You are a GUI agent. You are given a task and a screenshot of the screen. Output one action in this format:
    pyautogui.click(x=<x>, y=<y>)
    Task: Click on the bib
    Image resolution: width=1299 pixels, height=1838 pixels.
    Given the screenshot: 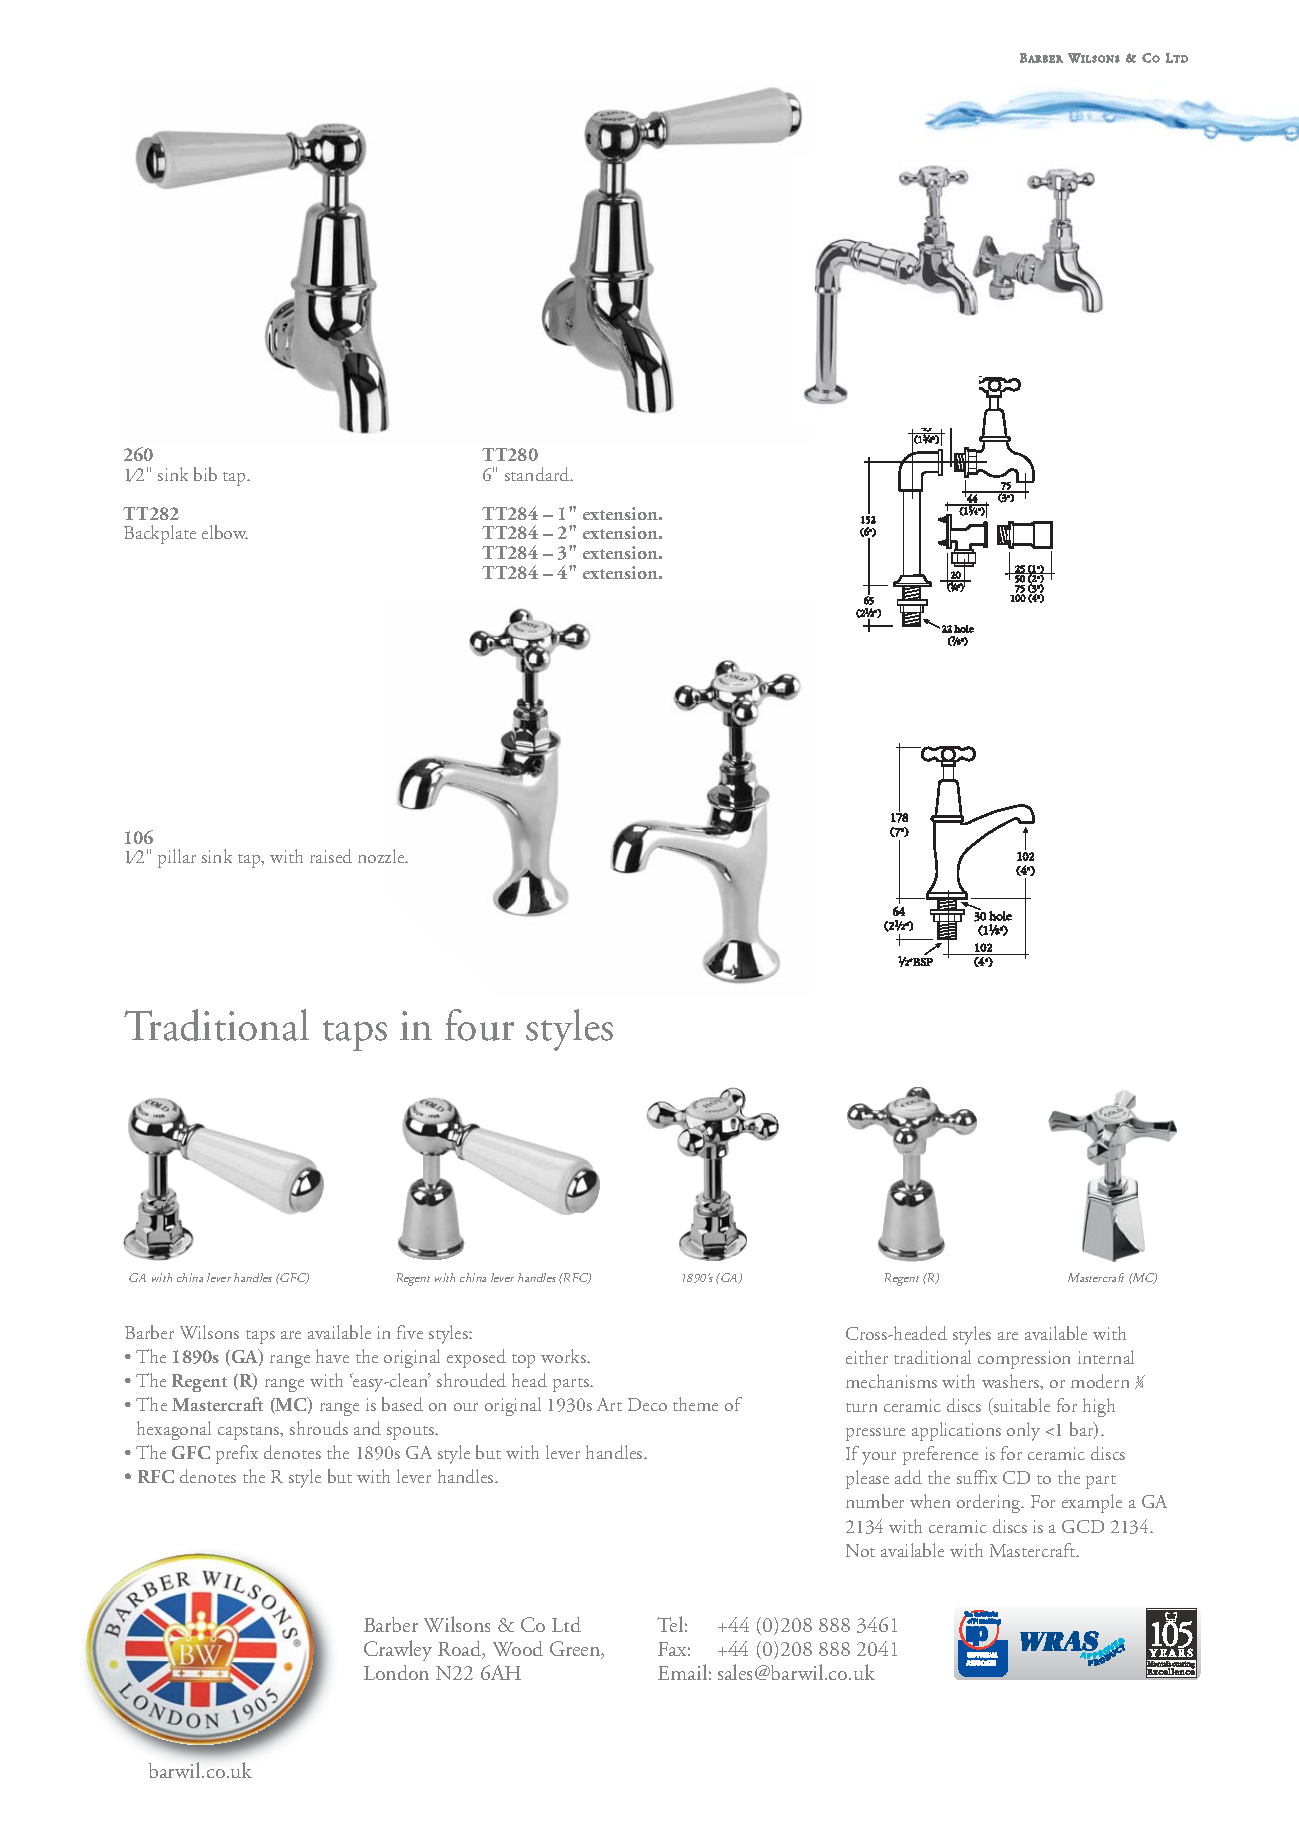 What is the action you would take?
    pyautogui.click(x=205, y=474)
